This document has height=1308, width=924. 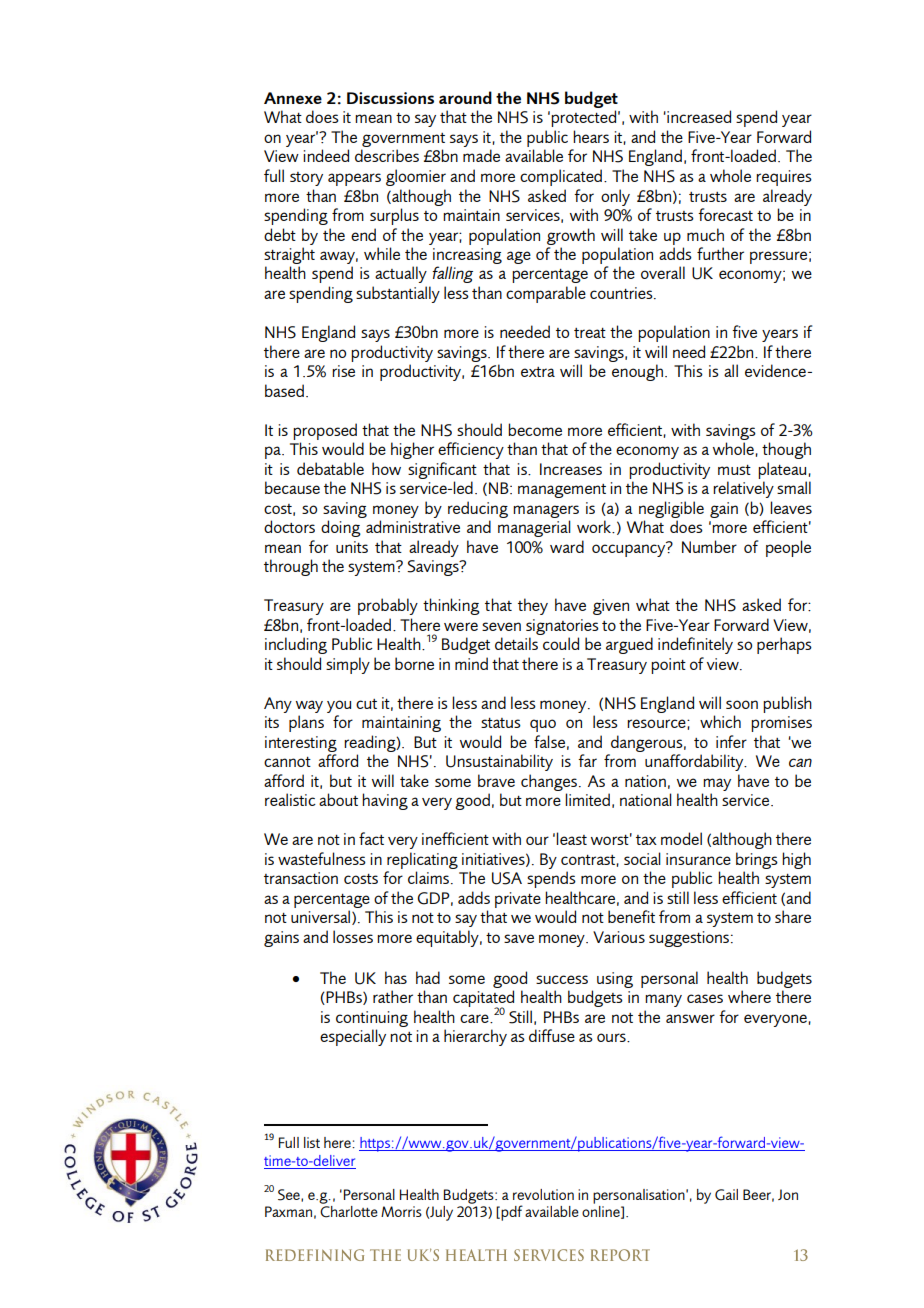 I want to click on requires, so click(x=784, y=178).
